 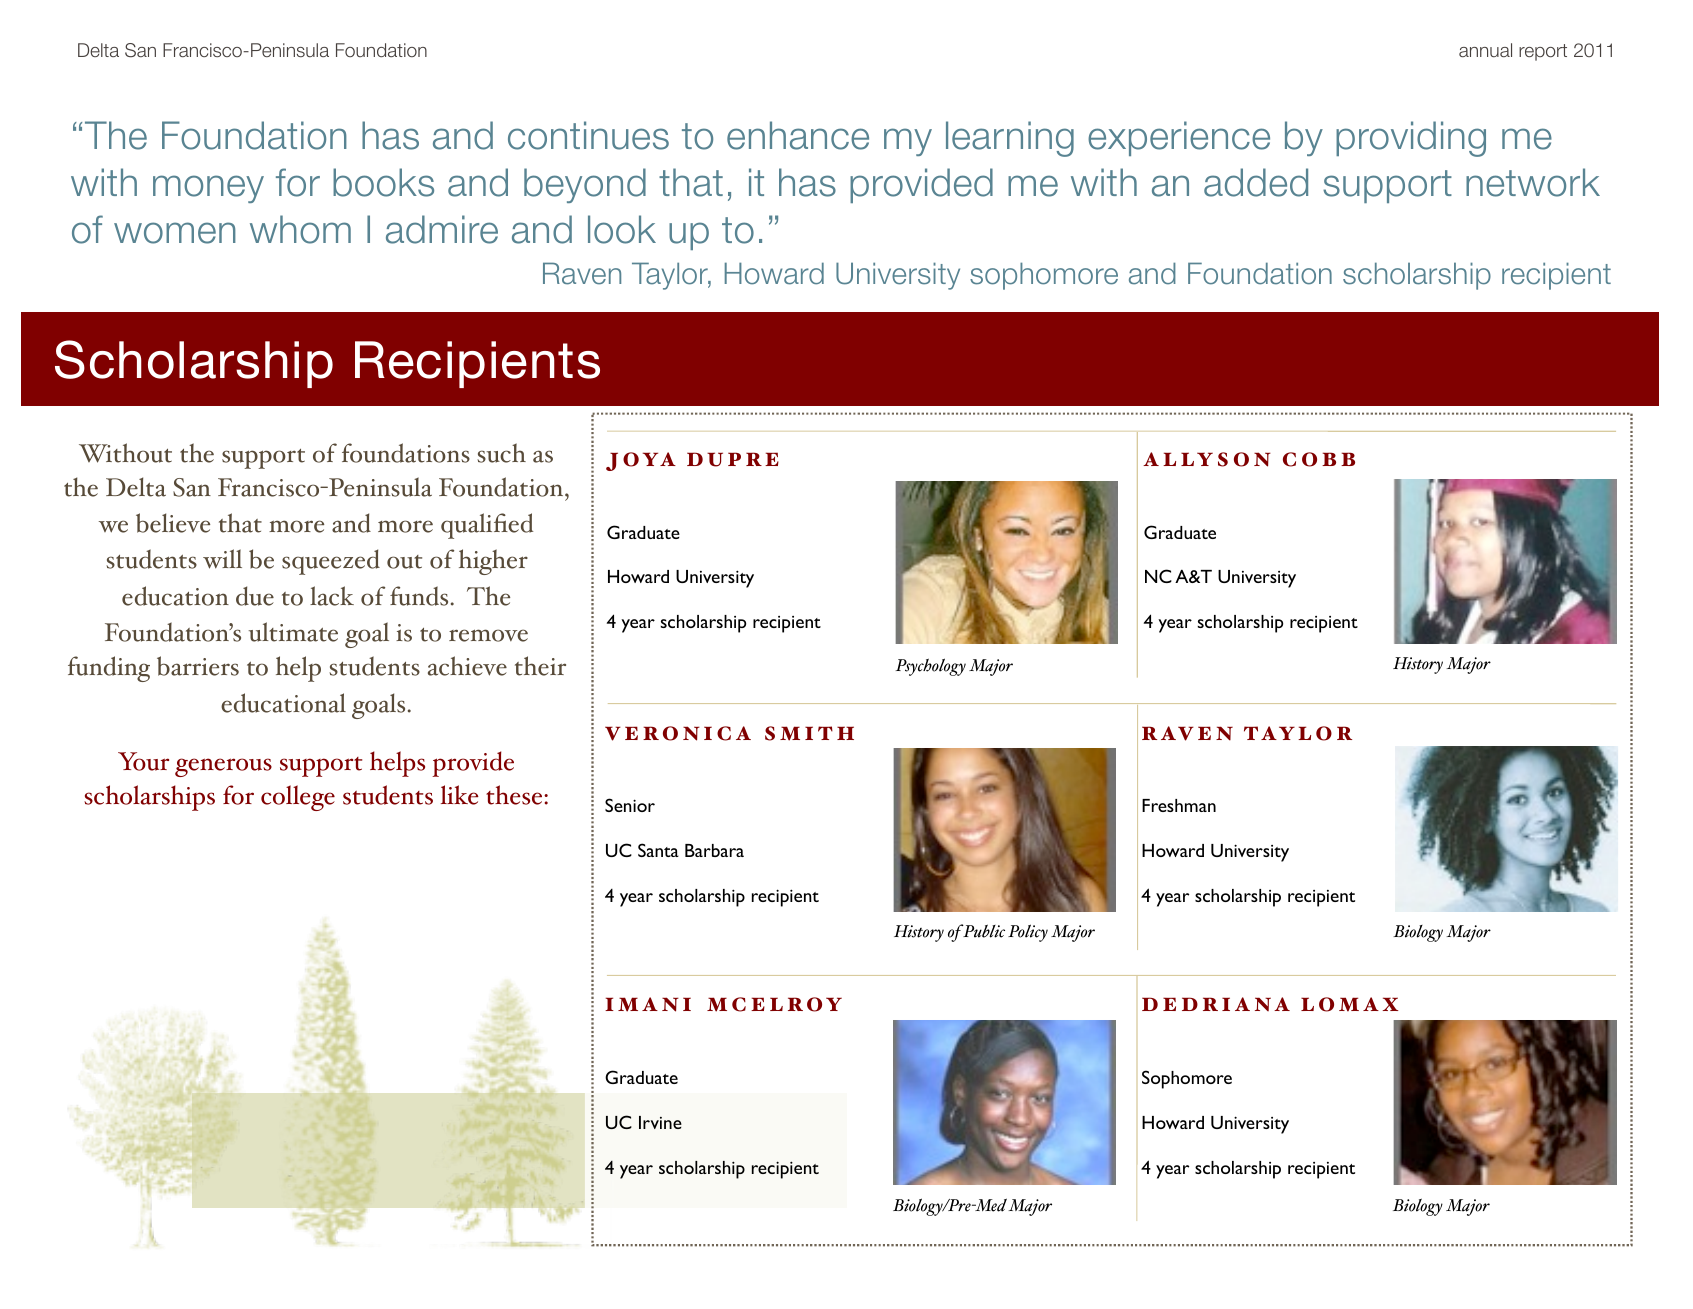 I want to click on books, so click(x=383, y=182).
